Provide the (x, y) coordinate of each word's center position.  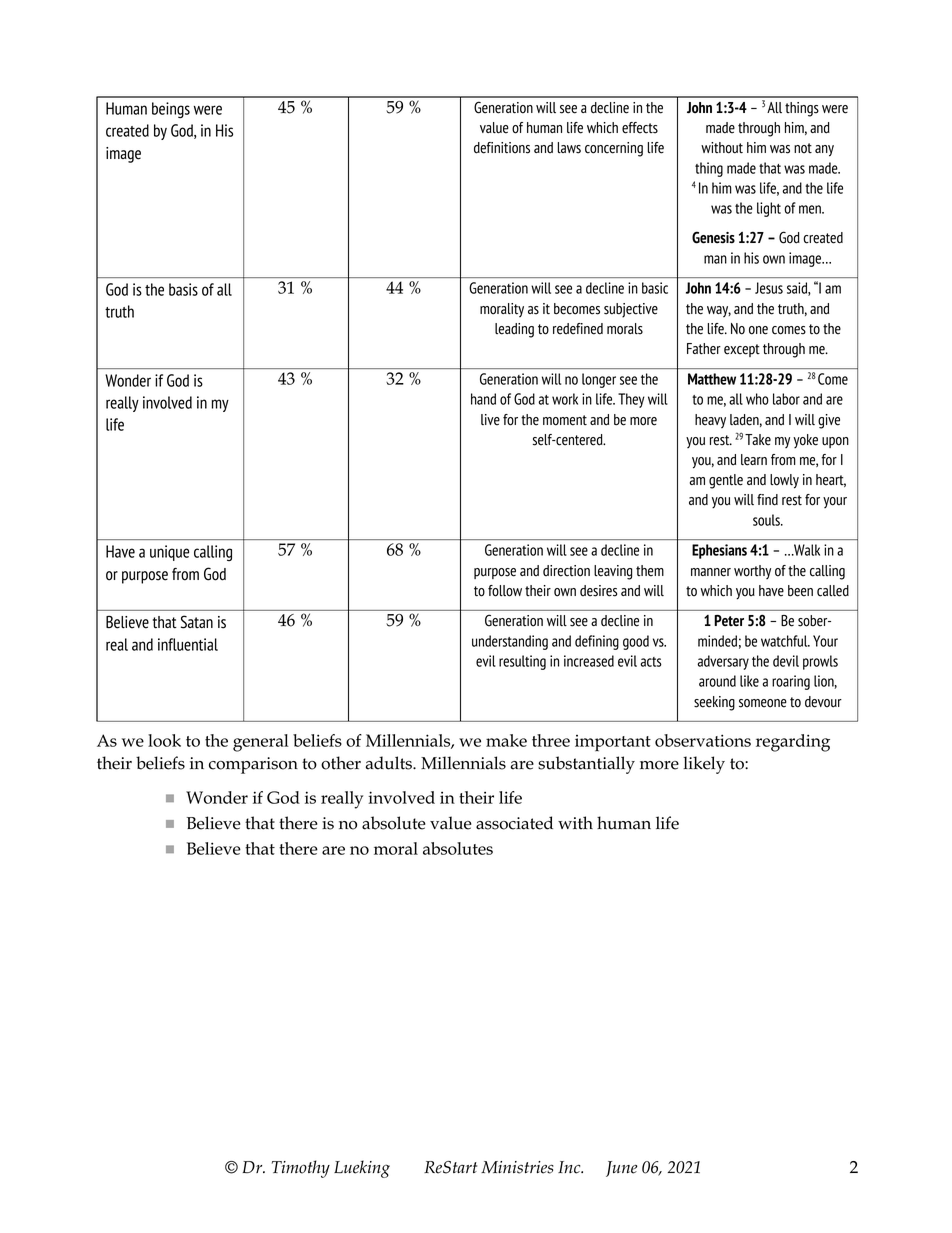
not (803, 148)
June (622, 1169)
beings (171, 110)
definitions (502, 148)
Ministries (517, 1167)
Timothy (301, 1169)
